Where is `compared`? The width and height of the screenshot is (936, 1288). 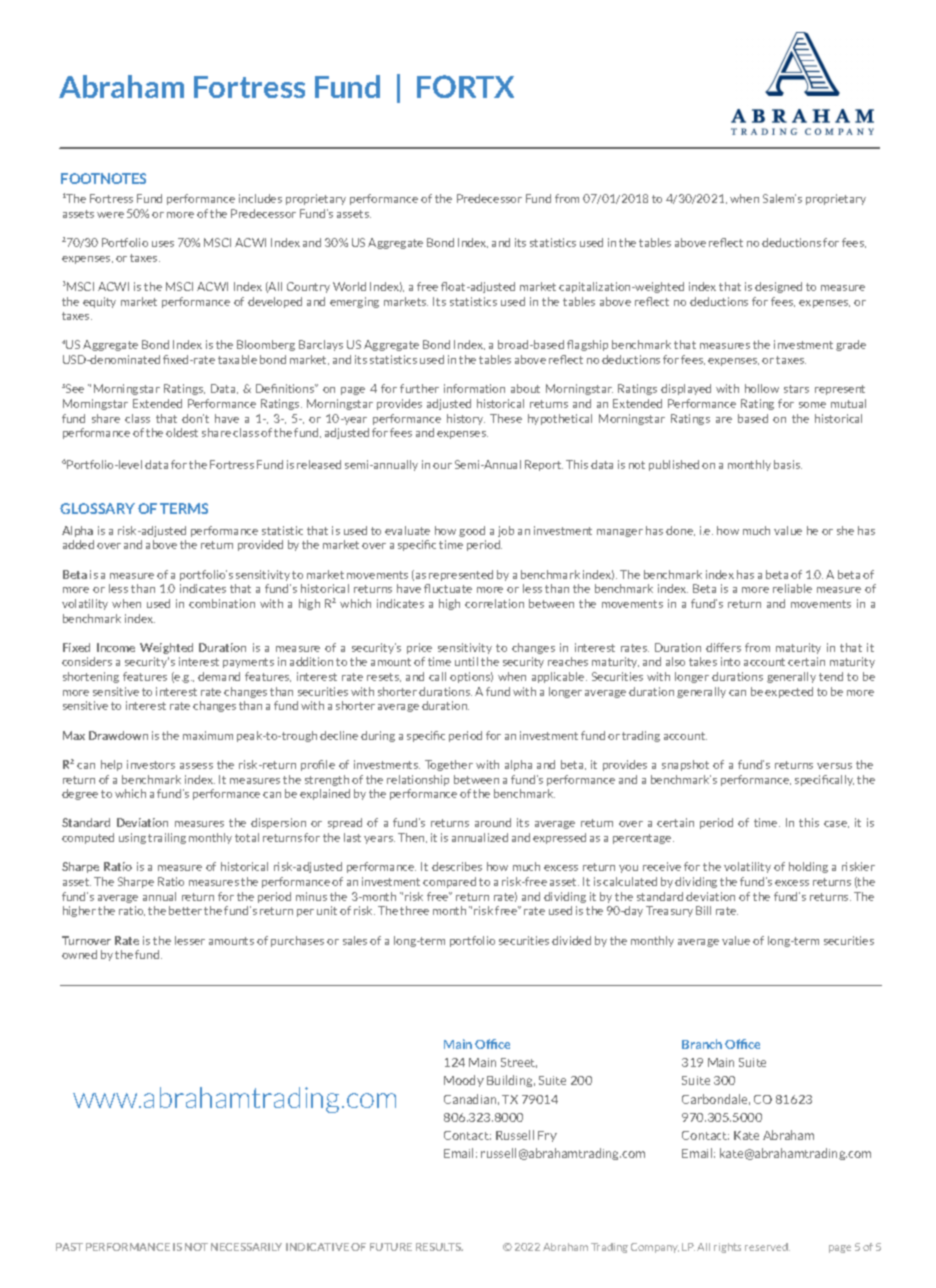 compared is located at coordinates (449, 882).
